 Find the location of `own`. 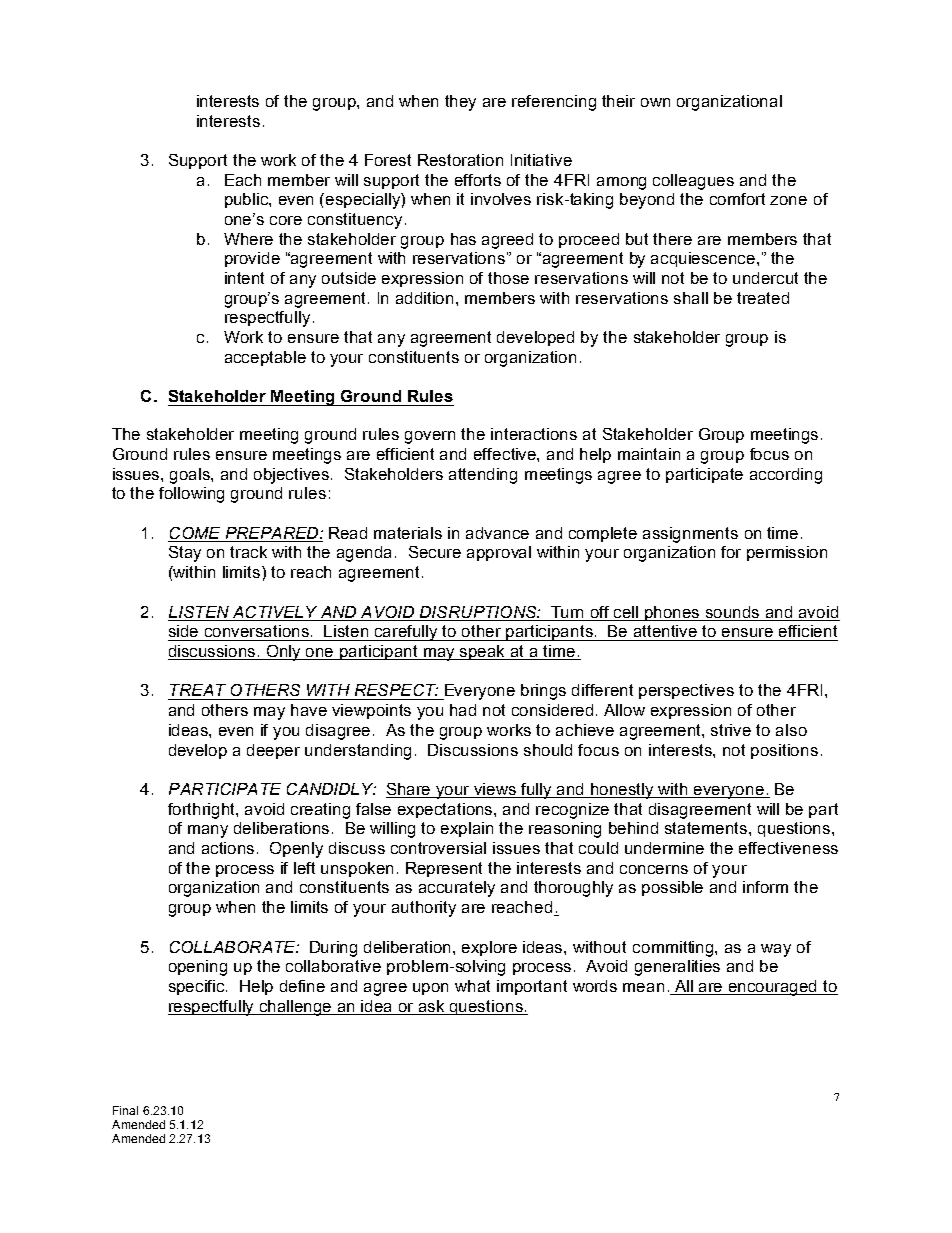

own is located at coordinates (655, 102).
